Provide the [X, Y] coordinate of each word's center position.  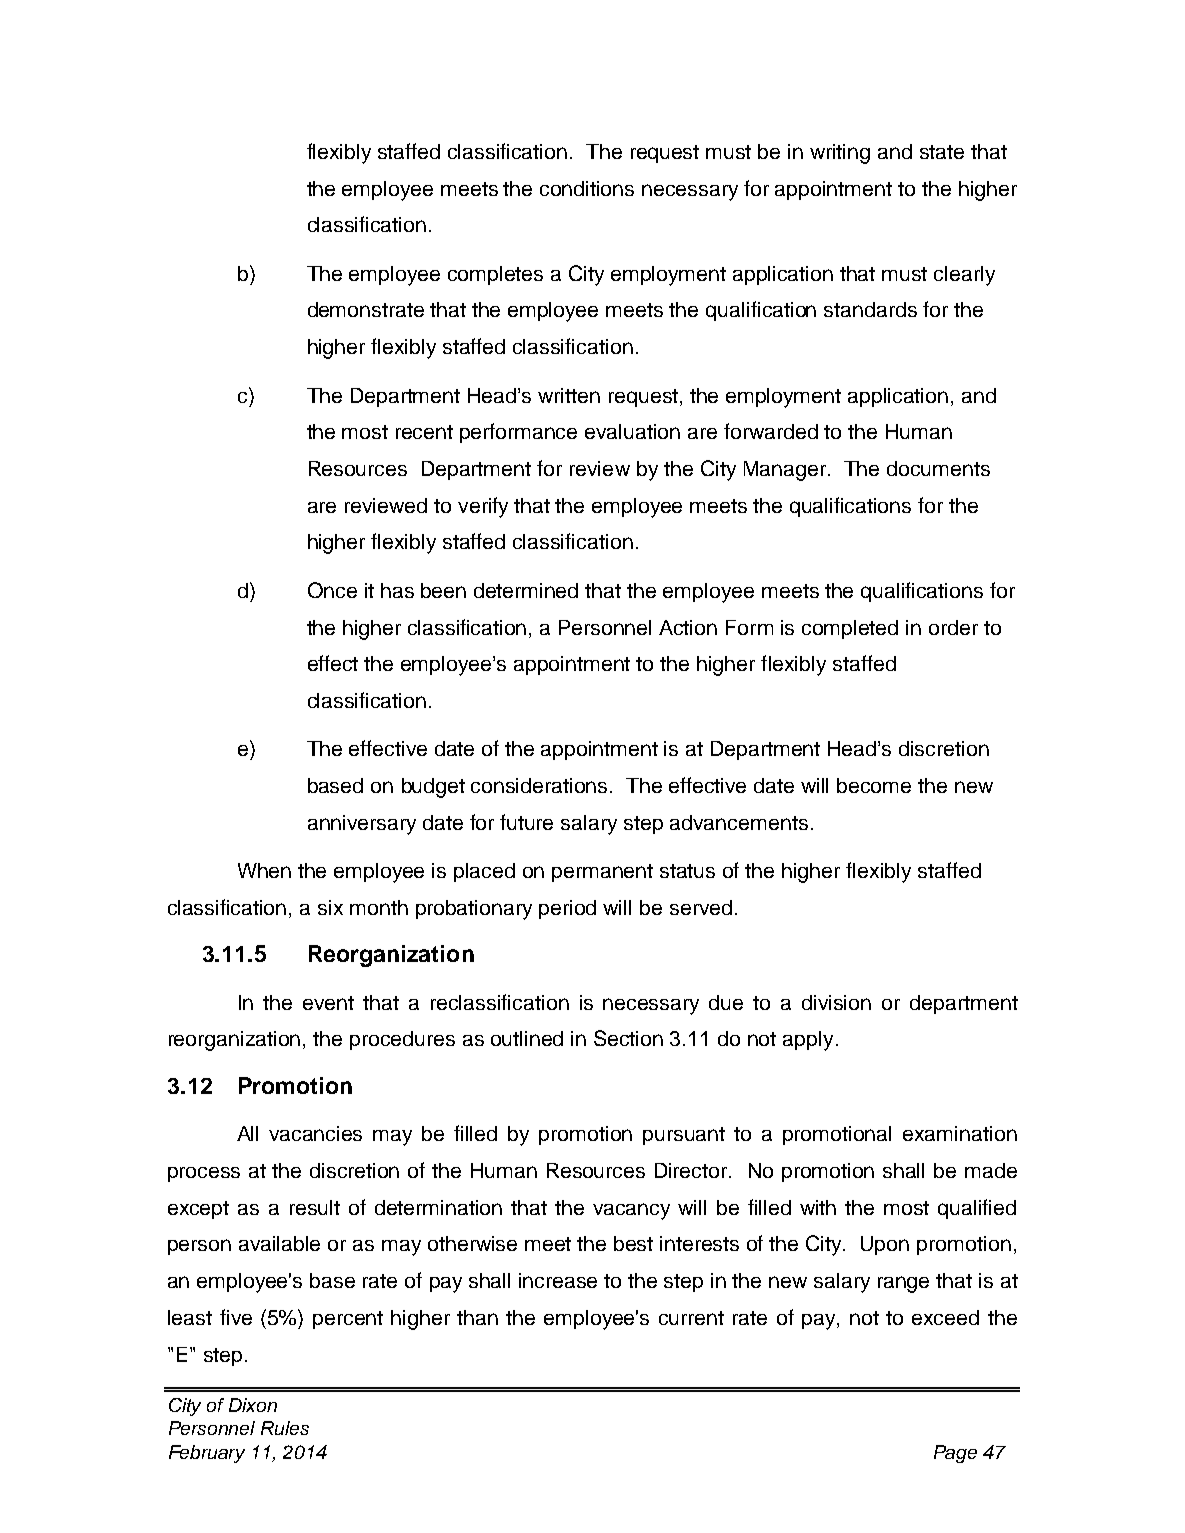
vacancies [315, 1133]
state [942, 152]
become [874, 785]
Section [628, 1038]
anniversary [362, 825]
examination [960, 1133]
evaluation [632, 431]
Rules [285, 1428]
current [691, 1318]
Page [955, 1454]
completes [495, 275]
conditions [587, 188]
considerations [541, 785]
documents [938, 468]
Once [332, 590]
